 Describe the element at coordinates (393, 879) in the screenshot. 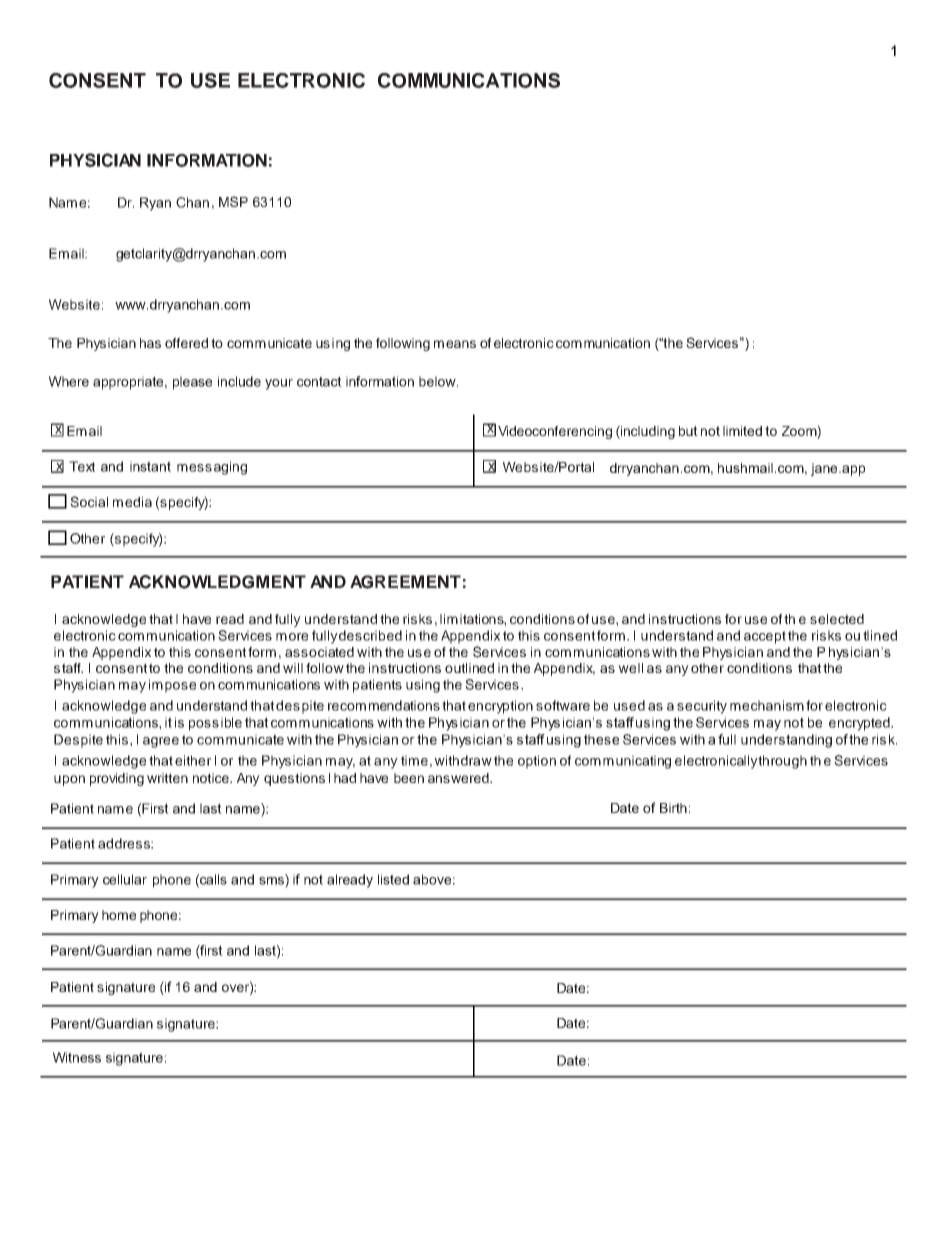

I see `listed` at that location.
